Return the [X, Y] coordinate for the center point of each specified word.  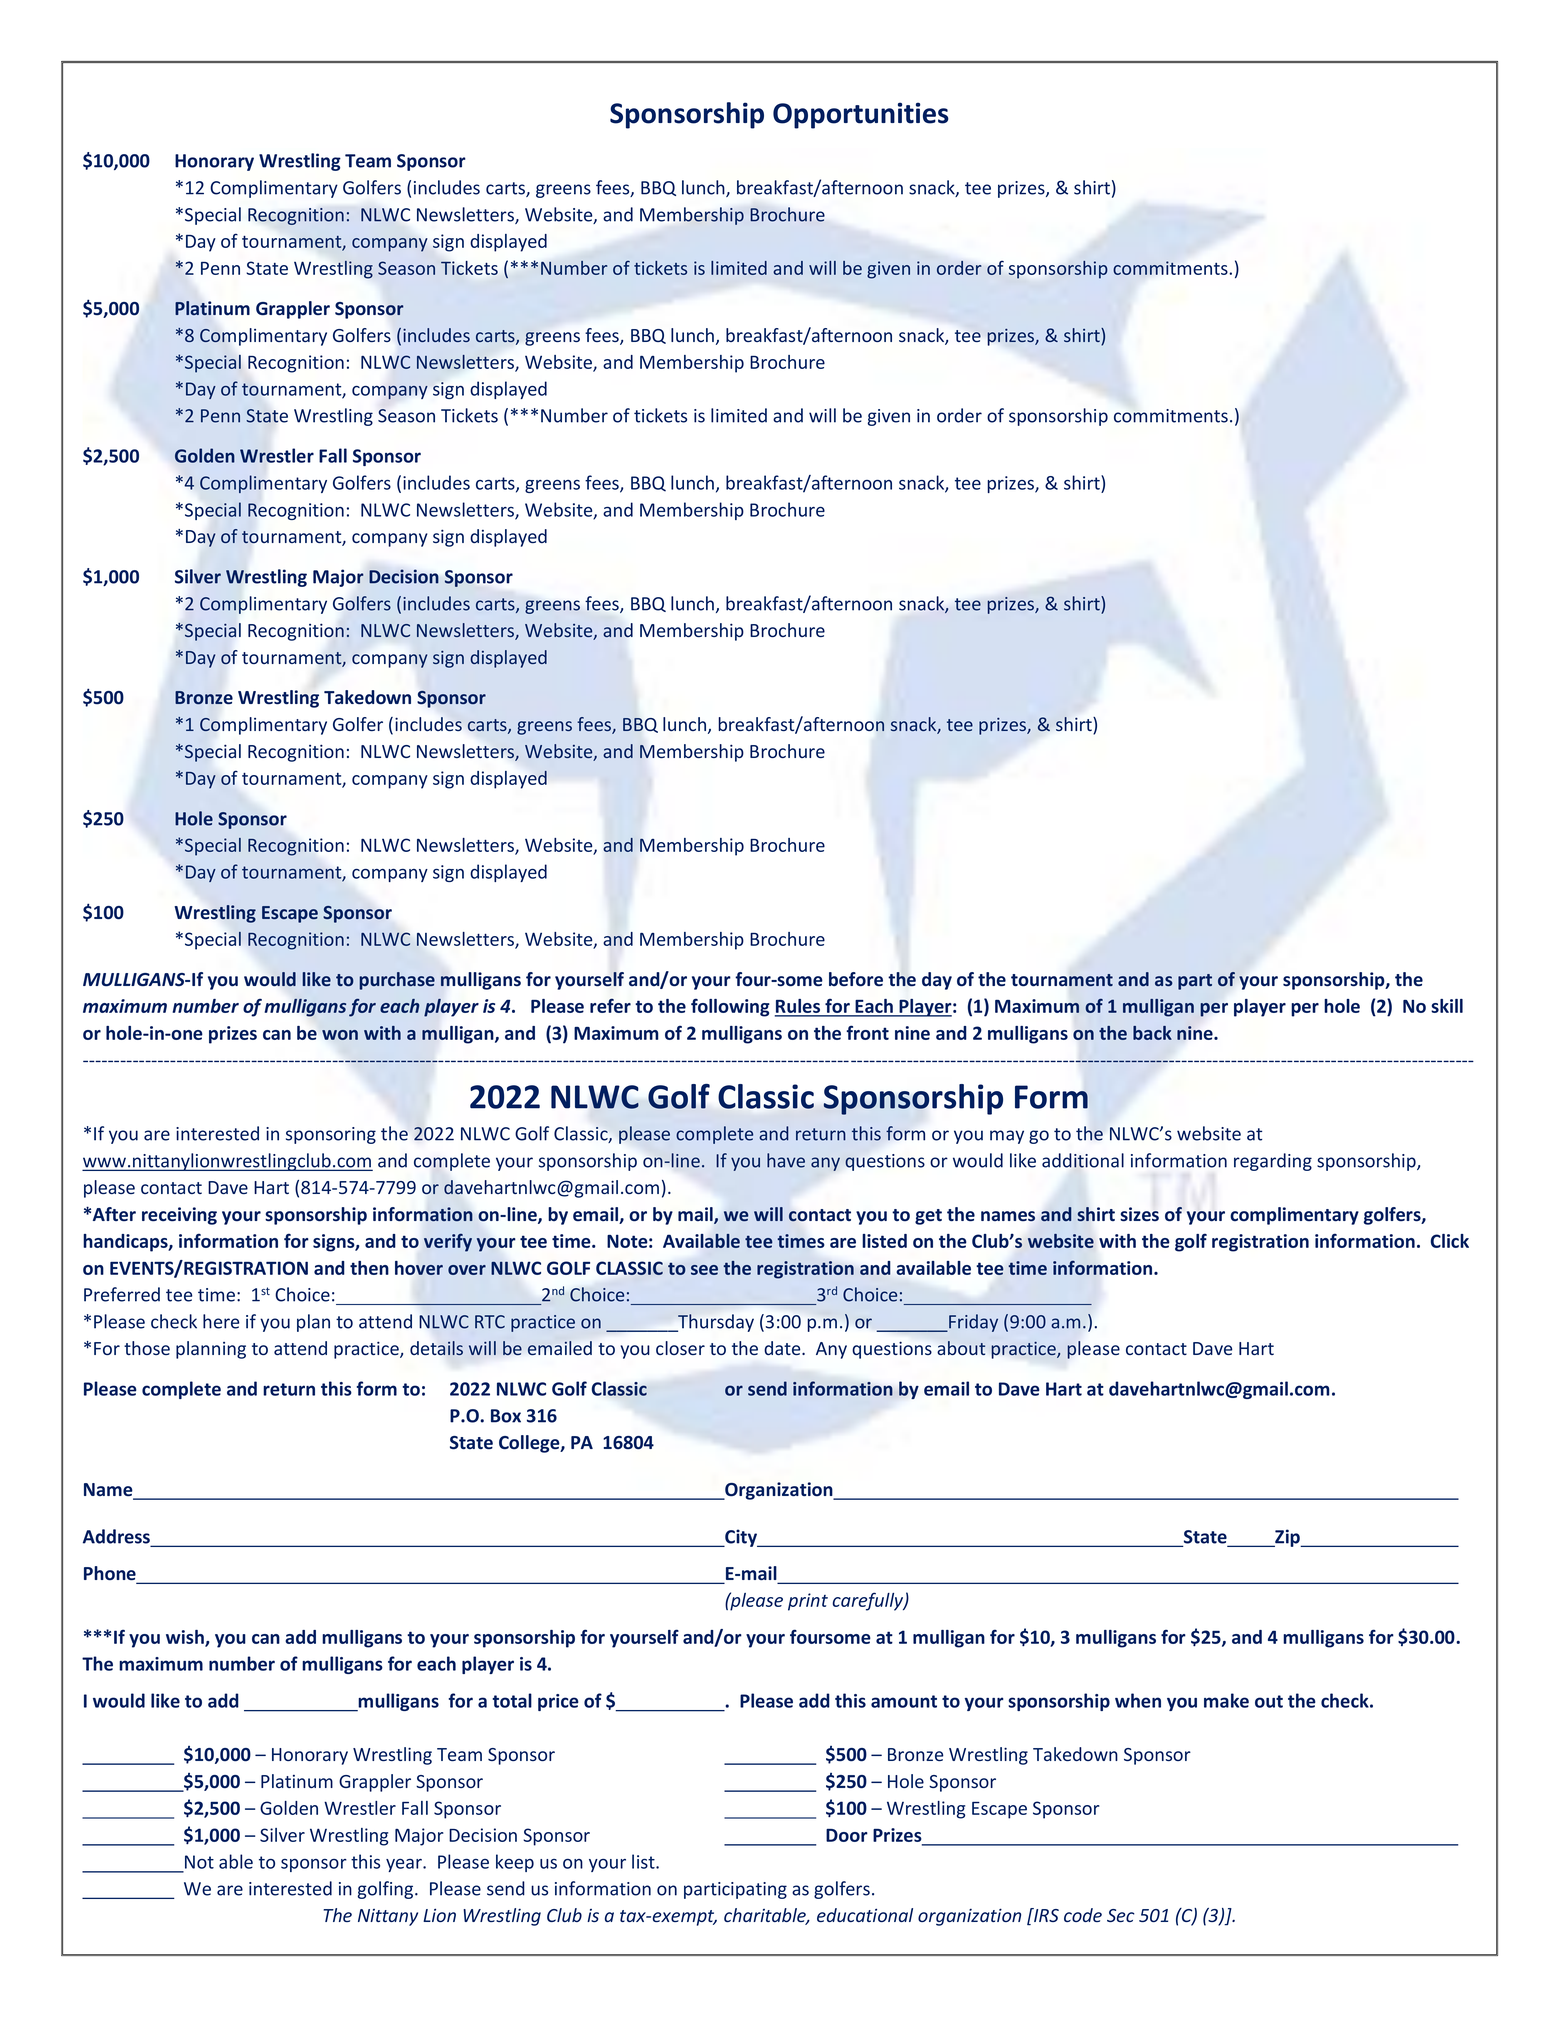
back [1152, 1033]
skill [1447, 1006]
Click [1450, 1241]
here [221, 1321]
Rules [799, 1007]
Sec [1121, 1915]
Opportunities [861, 115]
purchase [397, 981]
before [856, 979]
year [405, 1865]
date [783, 1348]
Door [847, 1835]
